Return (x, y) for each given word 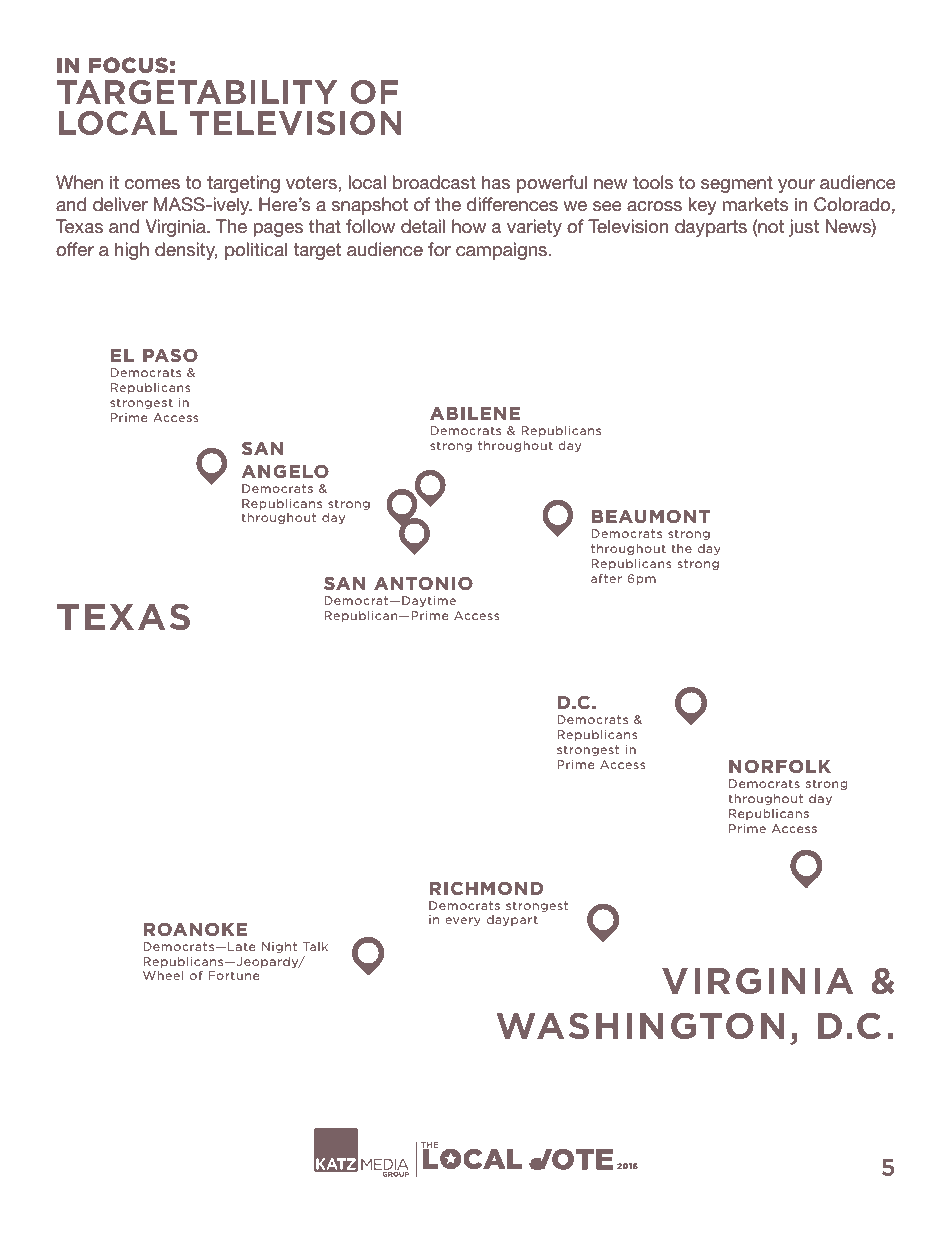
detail (423, 226)
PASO (170, 355)
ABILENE (475, 413)
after (606, 578)
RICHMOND (486, 888)
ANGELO (285, 471)
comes (152, 184)
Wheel (163, 975)
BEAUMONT (651, 516)
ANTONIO (423, 583)
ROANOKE (195, 929)
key (702, 206)
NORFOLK (780, 766)
